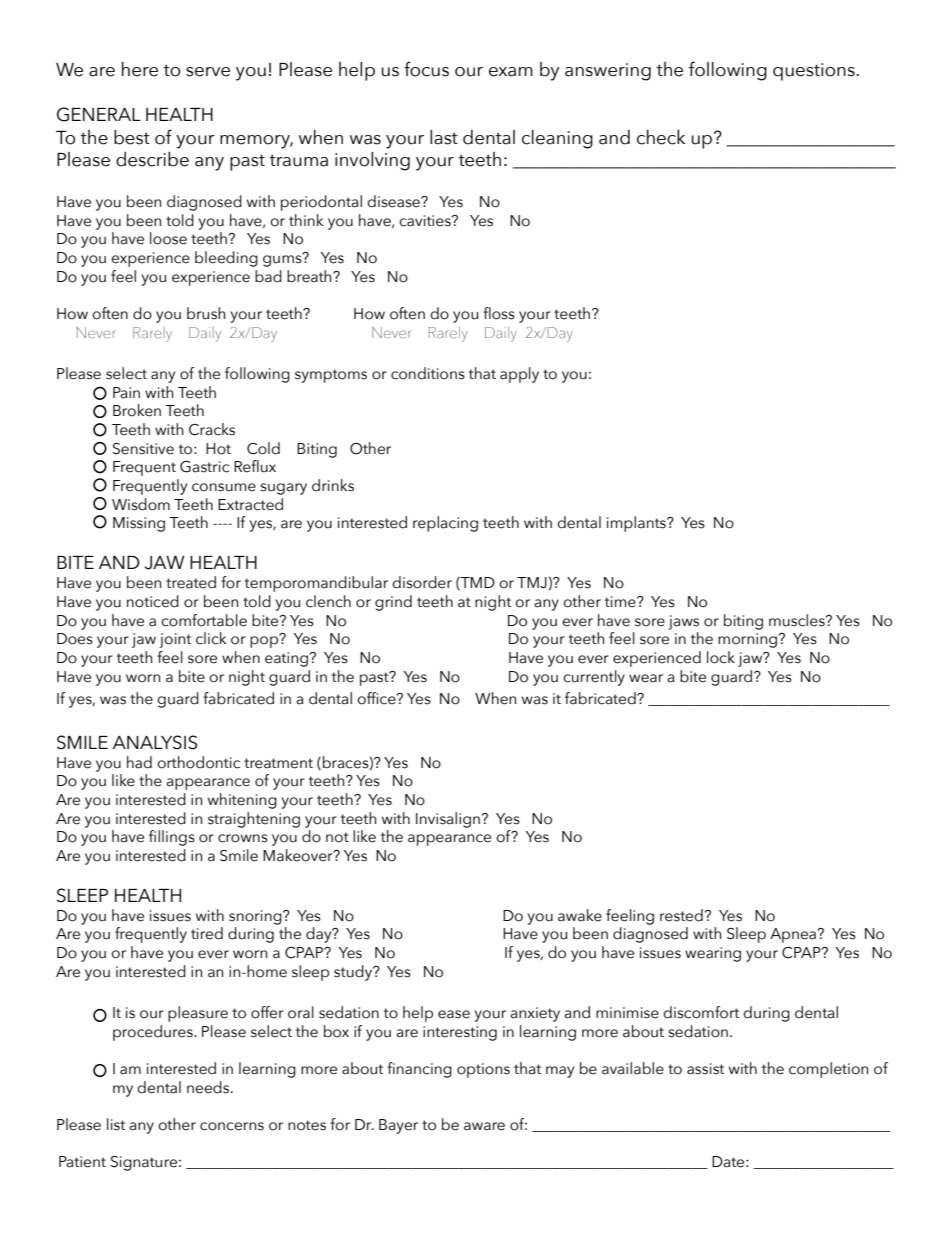 This image has height=1233, width=952. Describe the element at coordinates (172, 838) in the image. I see `fillings` at that location.
